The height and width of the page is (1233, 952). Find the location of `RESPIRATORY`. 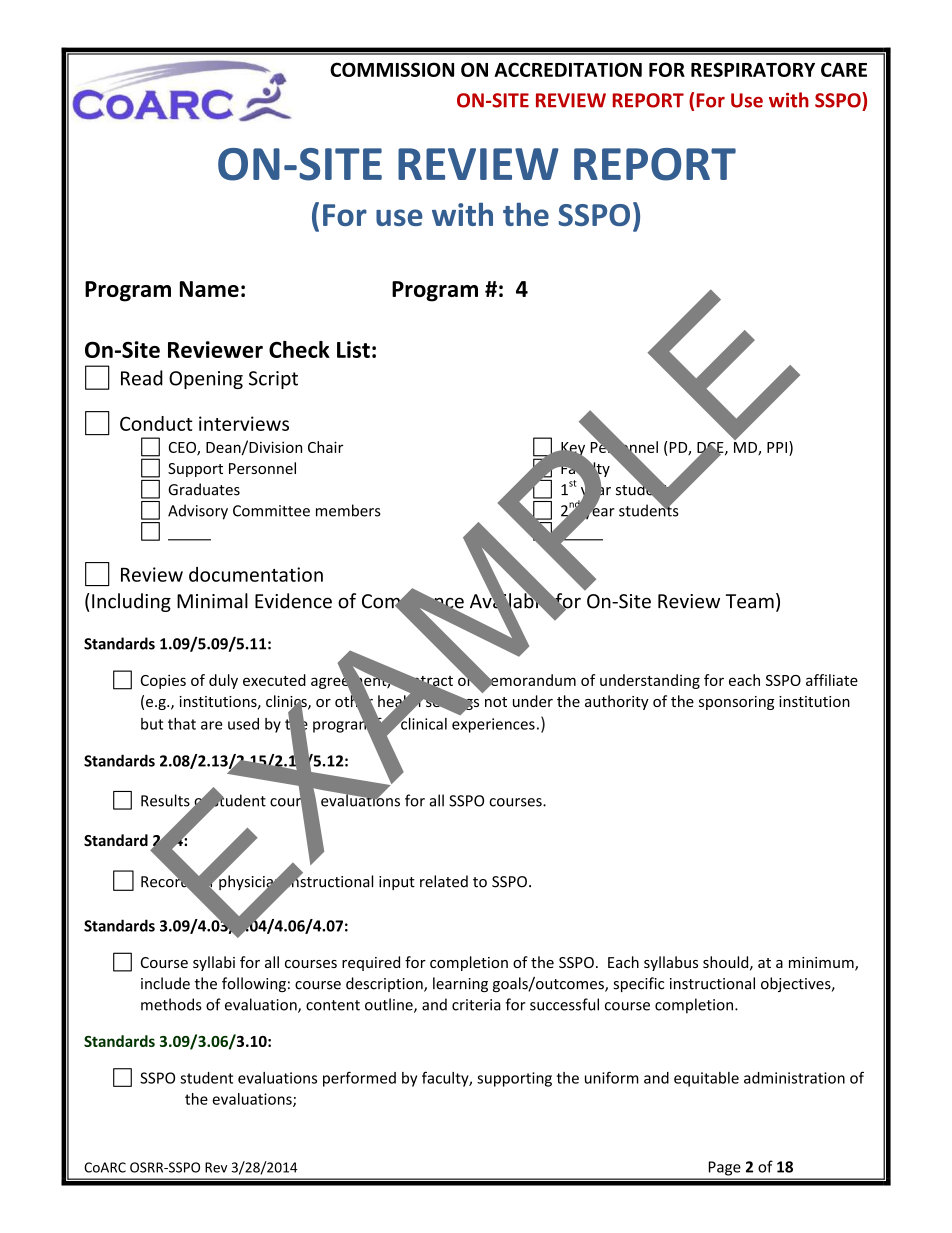

RESPIRATORY is located at coordinates (753, 69).
